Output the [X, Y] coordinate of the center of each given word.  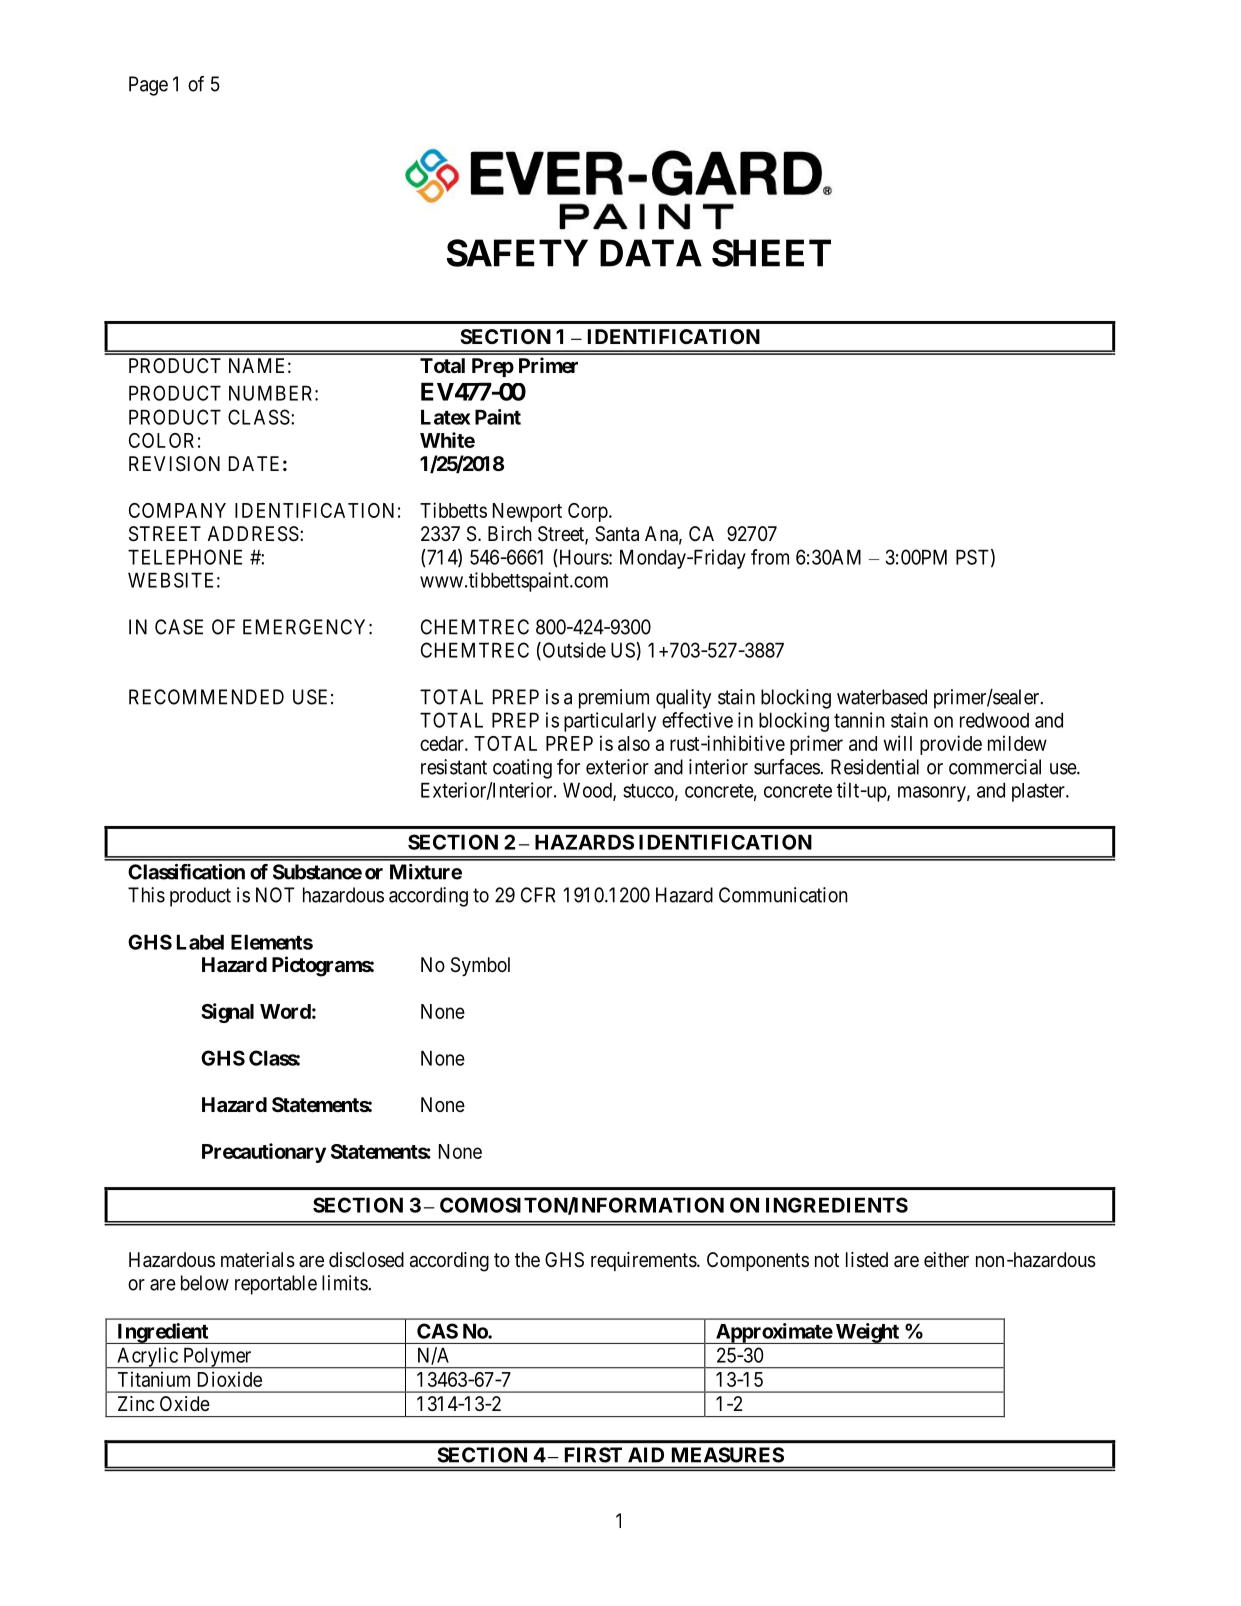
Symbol [480, 966]
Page [148, 86]
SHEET [771, 253]
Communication [783, 895]
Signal [227, 1013]
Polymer [217, 1358]
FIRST [593, 1455]
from [770, 557]
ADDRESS [253, 534]
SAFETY [517, 253]
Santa [617, 534]
